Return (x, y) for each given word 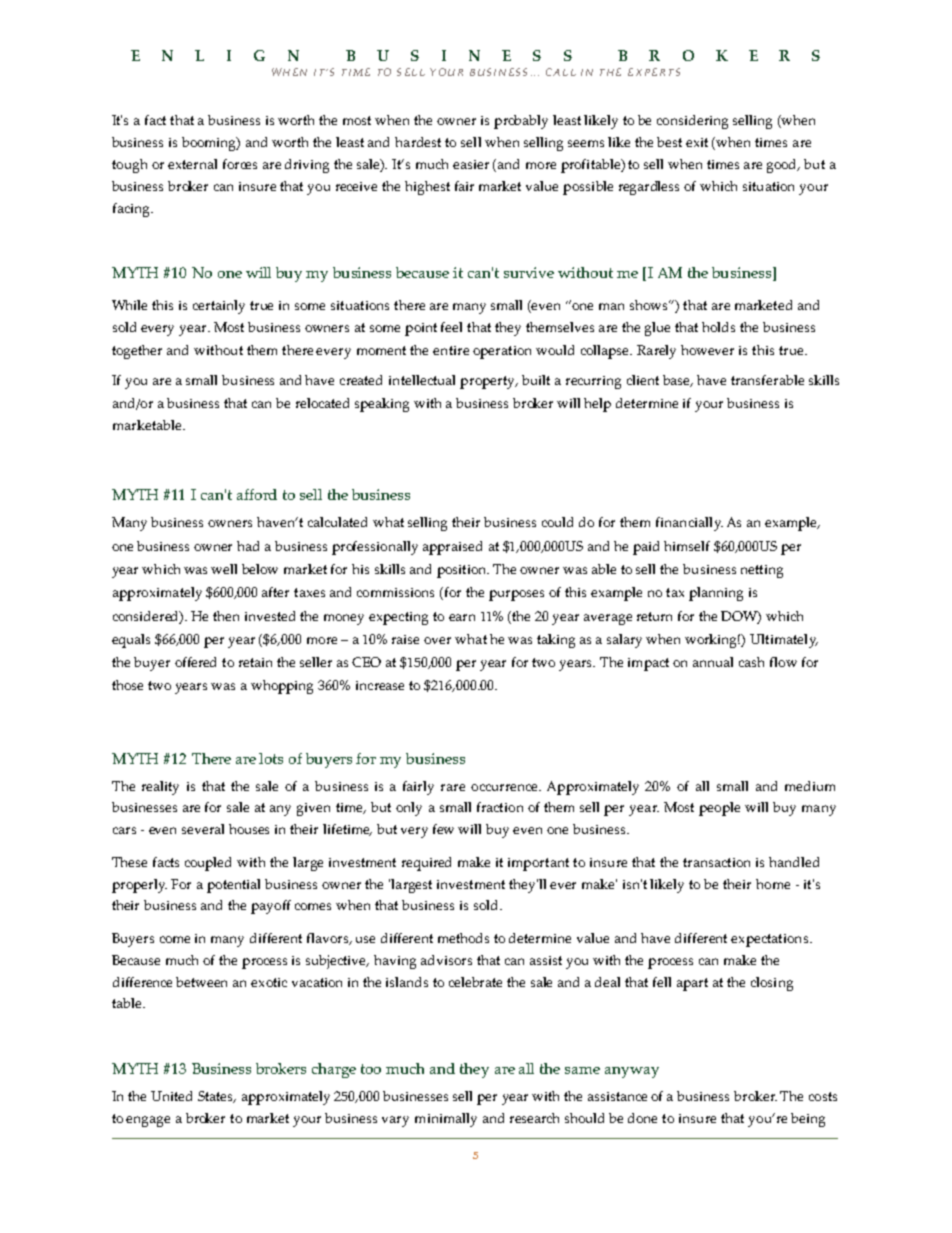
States (217, 1097)
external (192, 164)
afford (257, 494)
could (557, 522)
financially (689, 524)
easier (471, 164)
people (719, 809)
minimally (446, 1120)
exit (697, 142)
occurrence (505, 787)
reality (160, 788)
